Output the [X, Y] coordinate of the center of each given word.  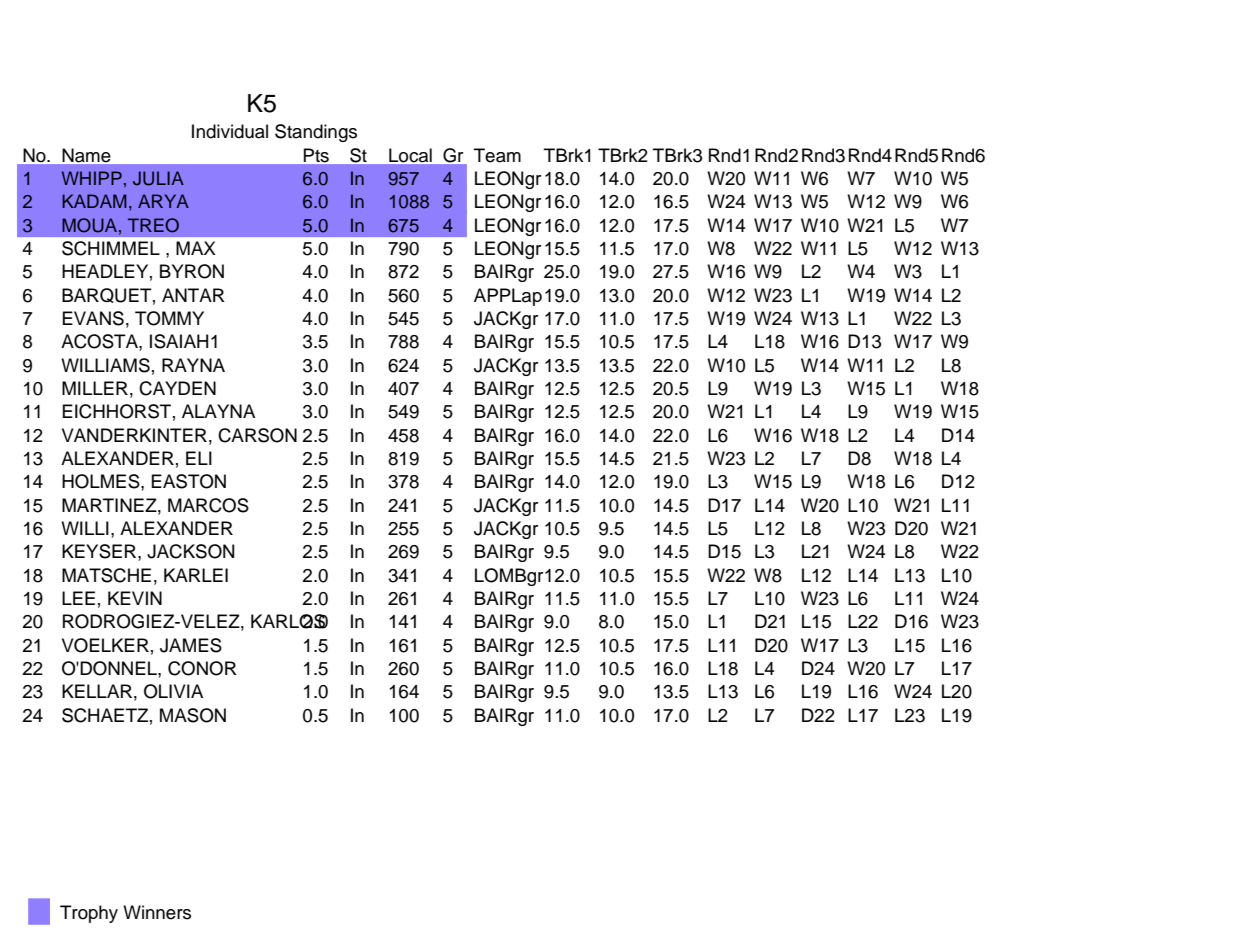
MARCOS [208, 505]
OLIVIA [173, 691]
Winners [157, 912]
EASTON [189, 481]
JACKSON [190, 551]
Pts [316, 155]
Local [410, 155]
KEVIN [135, 598]
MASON [193, 715]
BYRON [192, 271]
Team [497, 155]
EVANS [93, 318]
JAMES [191, 645]
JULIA [158, 178]
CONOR [202, 668]
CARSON [257, 435]
